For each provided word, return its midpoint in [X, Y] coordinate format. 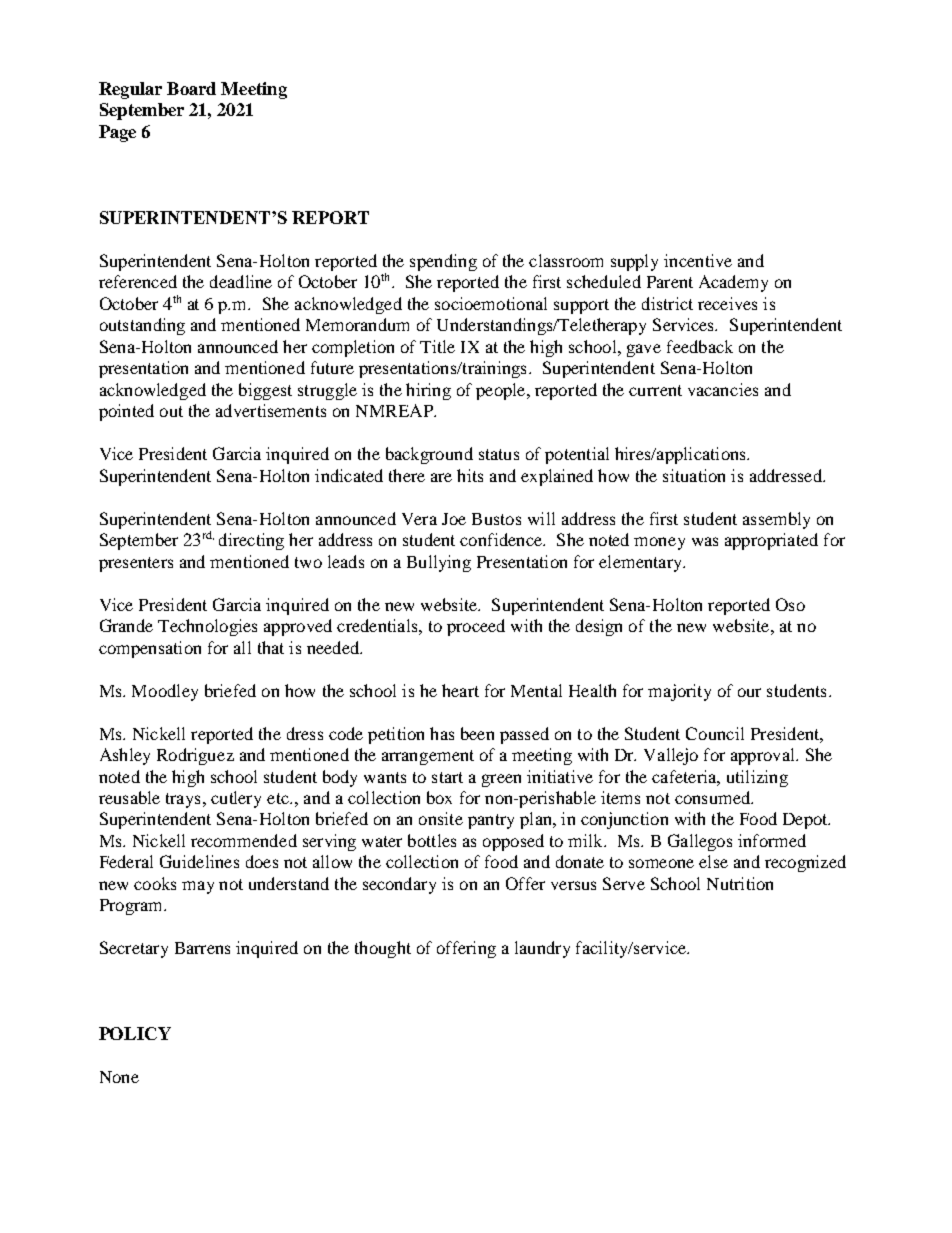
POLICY [135, 1033]
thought [383, 949]
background [429, 455]
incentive [698, 260]
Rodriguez [195, 756]
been [477, 733]
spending [443, 262]
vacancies [723, 389]
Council [715, 733]
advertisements [271, 410]
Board [191, 88]
